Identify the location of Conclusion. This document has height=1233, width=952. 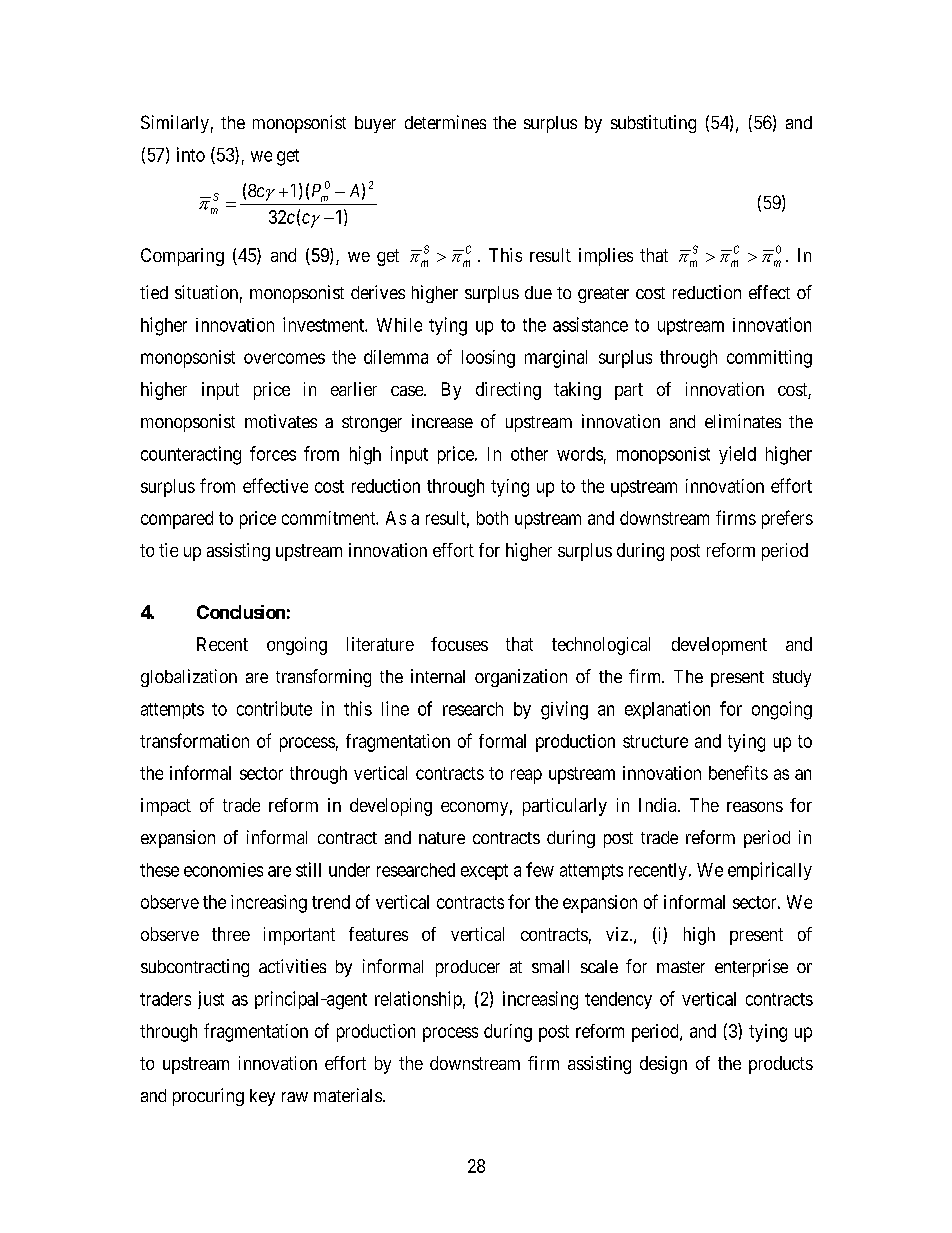
(241, 612).
